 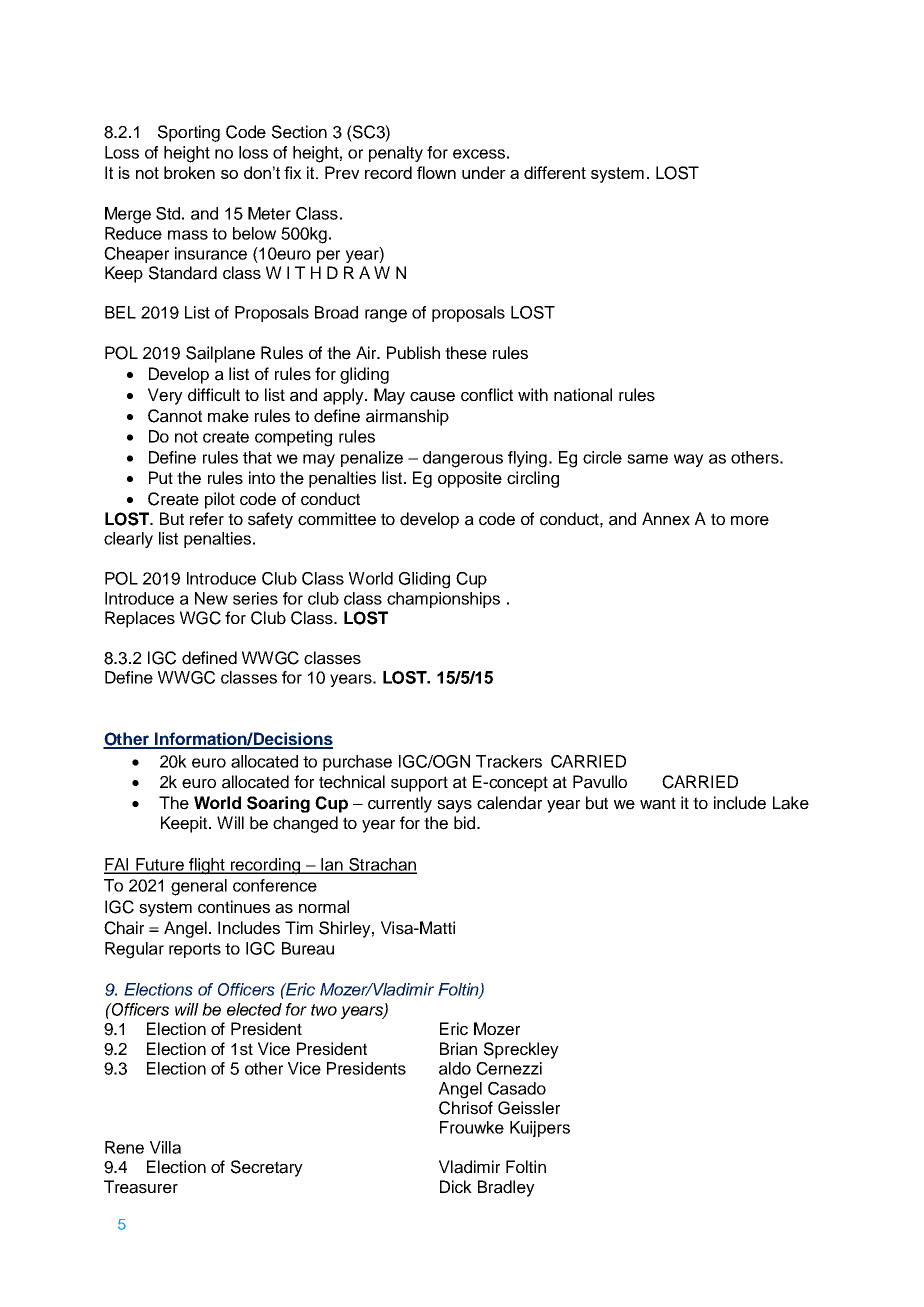 I want to click on different, so click(x=555, y=172).
